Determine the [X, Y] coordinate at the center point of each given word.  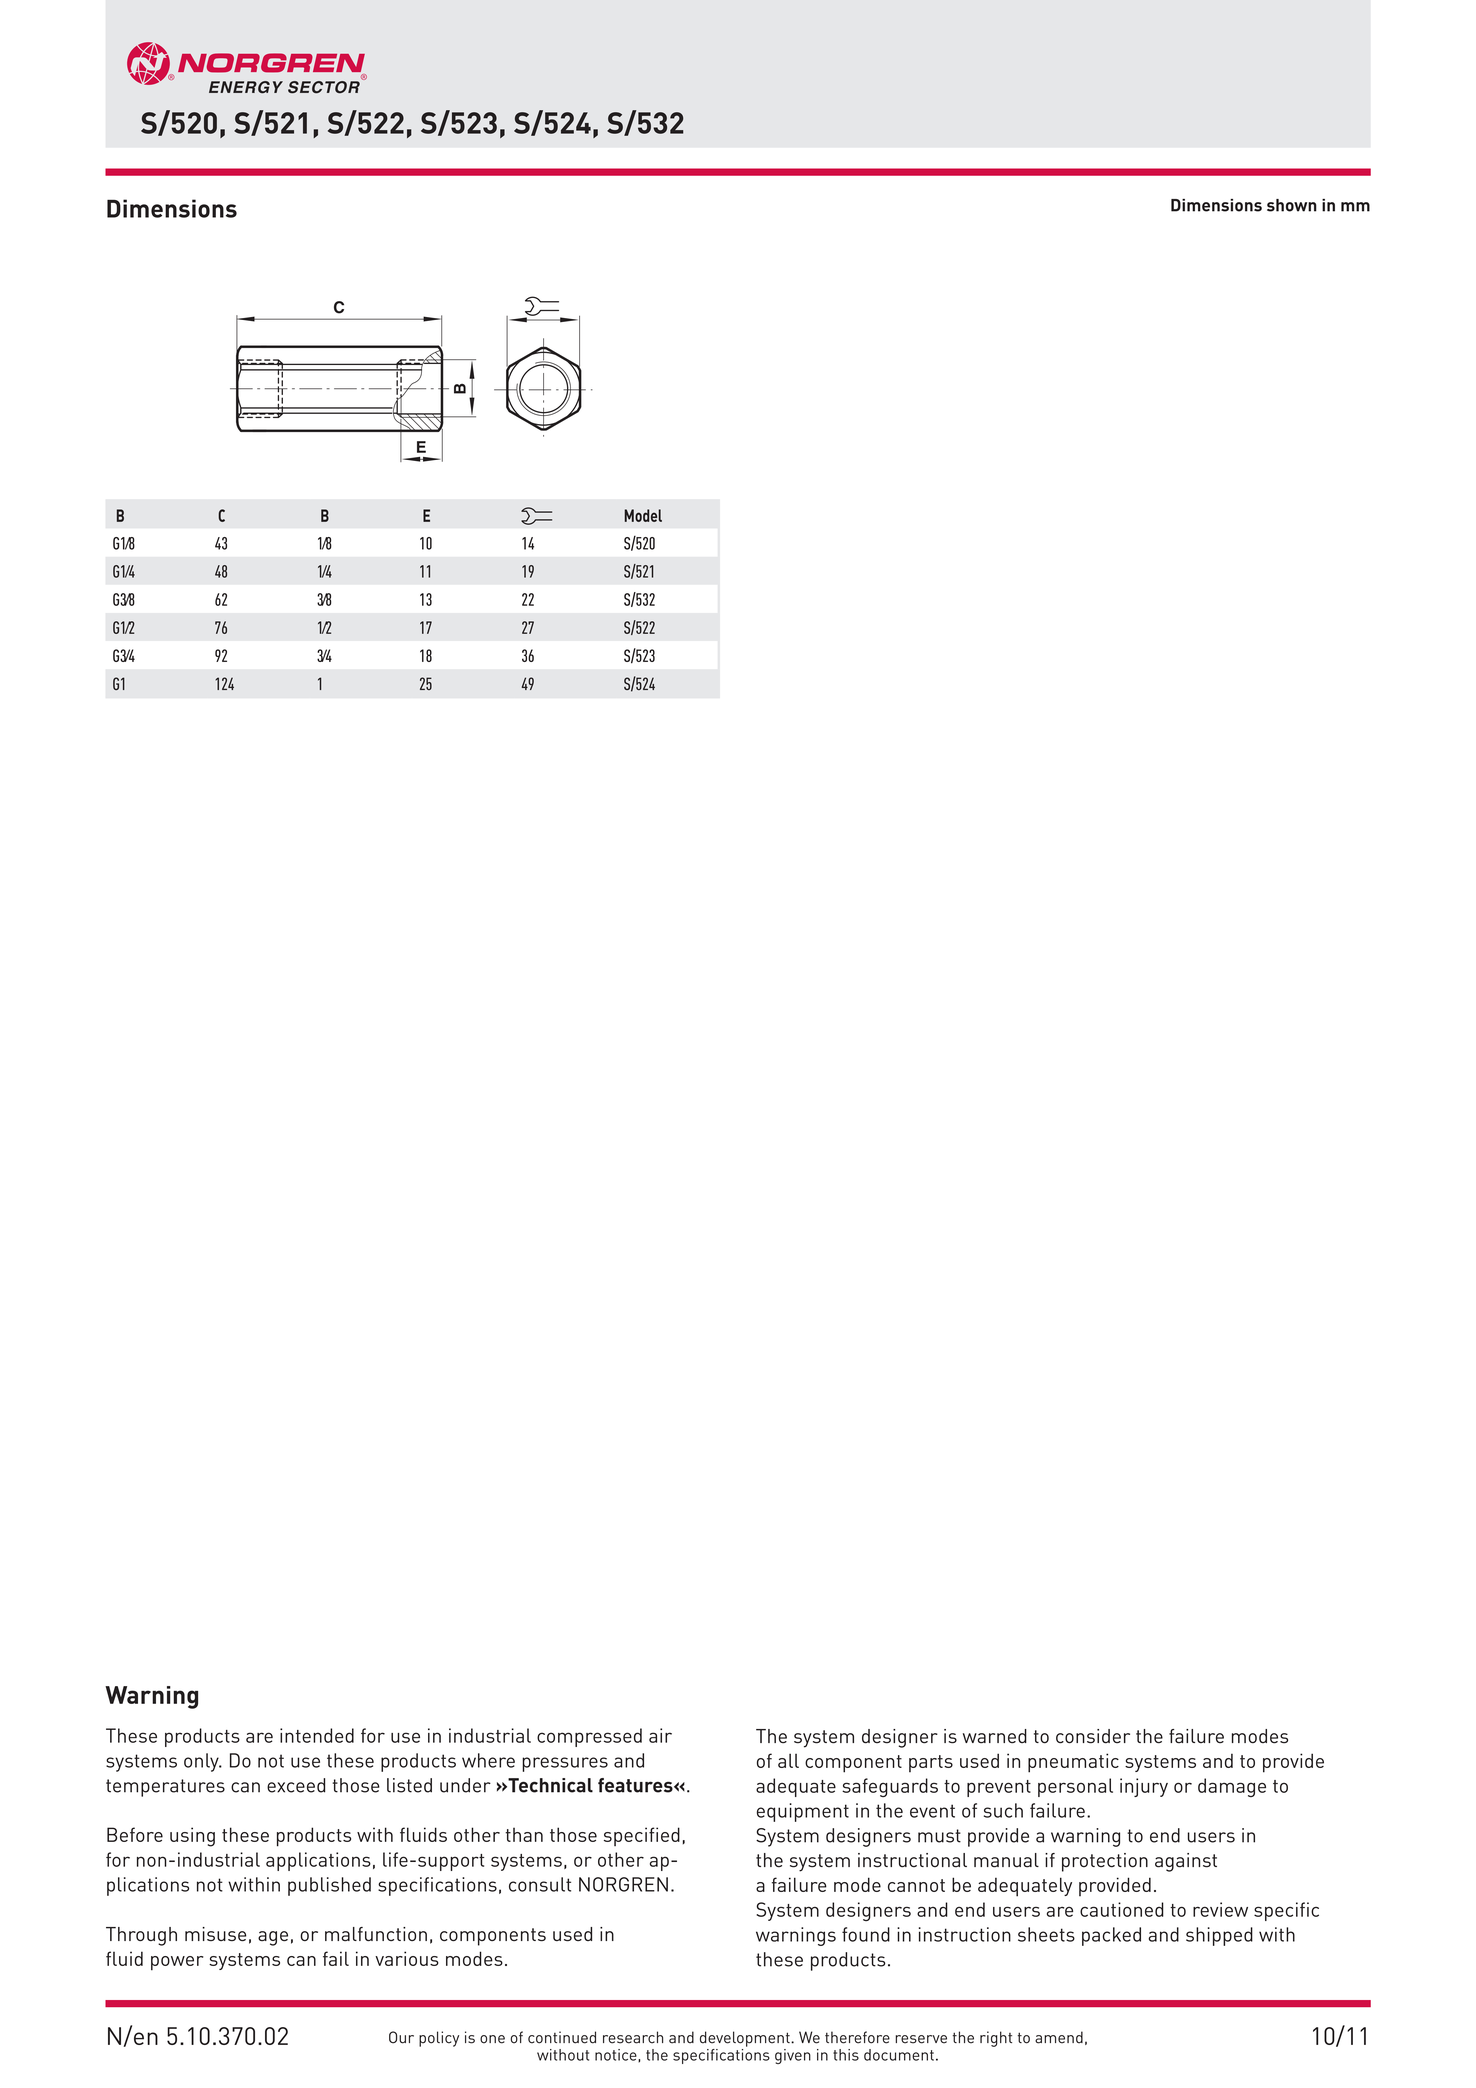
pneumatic [1073, 1763]
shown [1292, 205]
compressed [589, 1737]
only [202, 1762]
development [746, 2039]
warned [995, 1736]
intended [317, 1735]
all [788, 1760]
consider [1093, 1736]
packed [1111, 1936]
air [660, 1735]
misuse [215, 1934]
